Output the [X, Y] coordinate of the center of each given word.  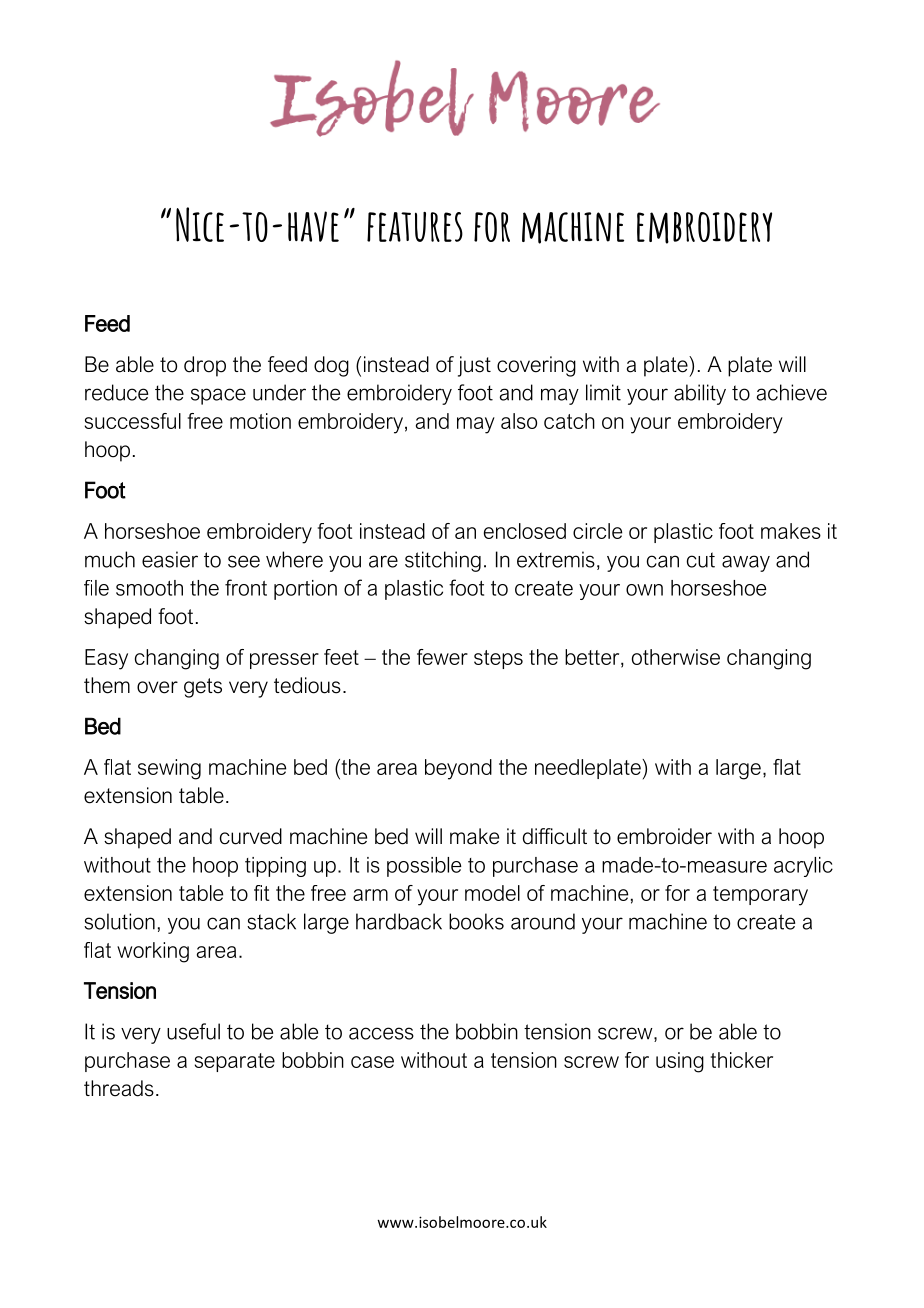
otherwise [676, 657]
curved [251, 836]
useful [193, 1031]
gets [203, 688]
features [415, 227]
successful [133, 421]
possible [424, 867]
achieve [792, 392]
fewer [442, 657]
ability [700, 394]
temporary [760, 896]
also [519, 421]
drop [205, 366]
